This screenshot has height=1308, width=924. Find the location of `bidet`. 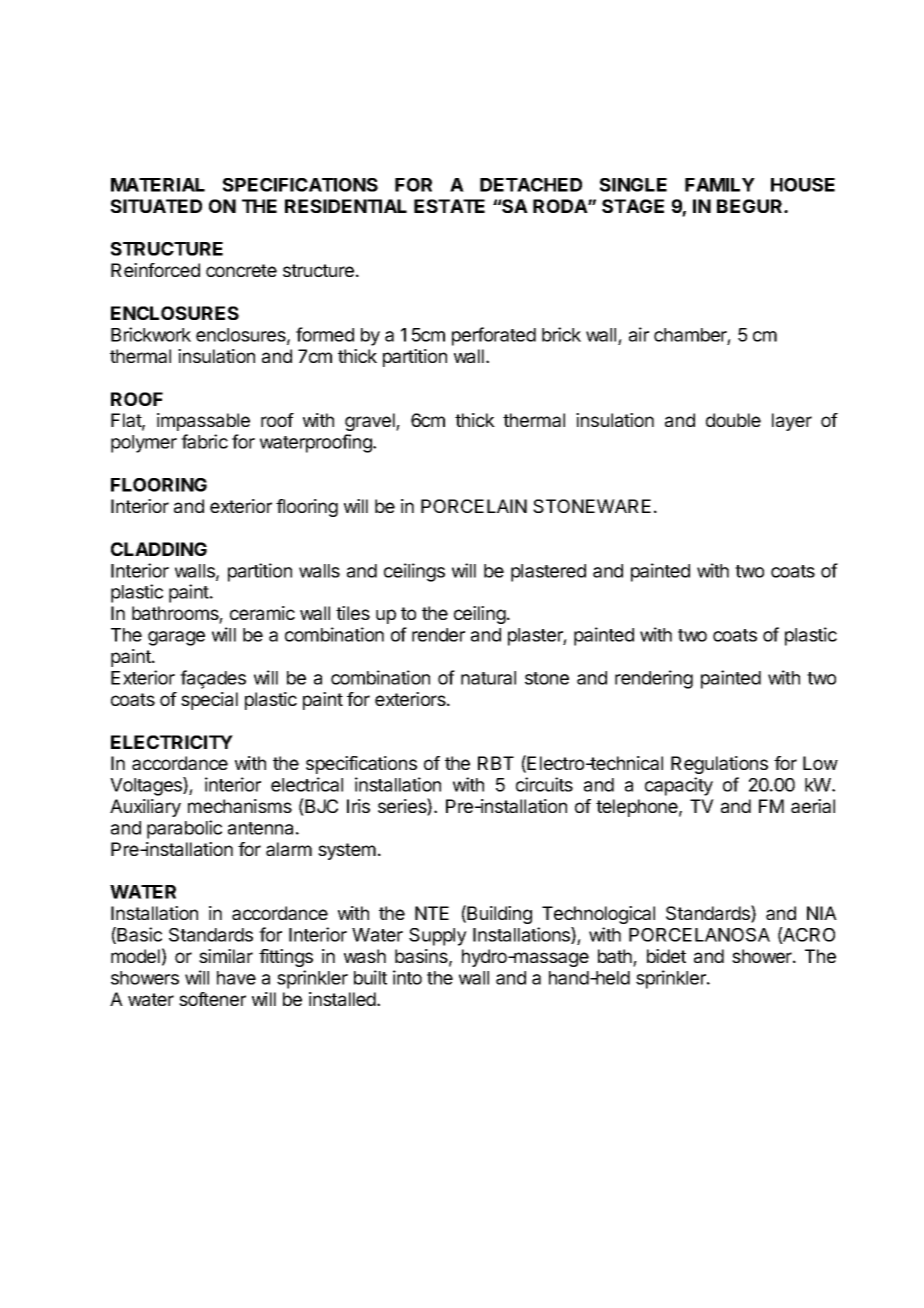

bidet is located at coordinates (666, 956).
